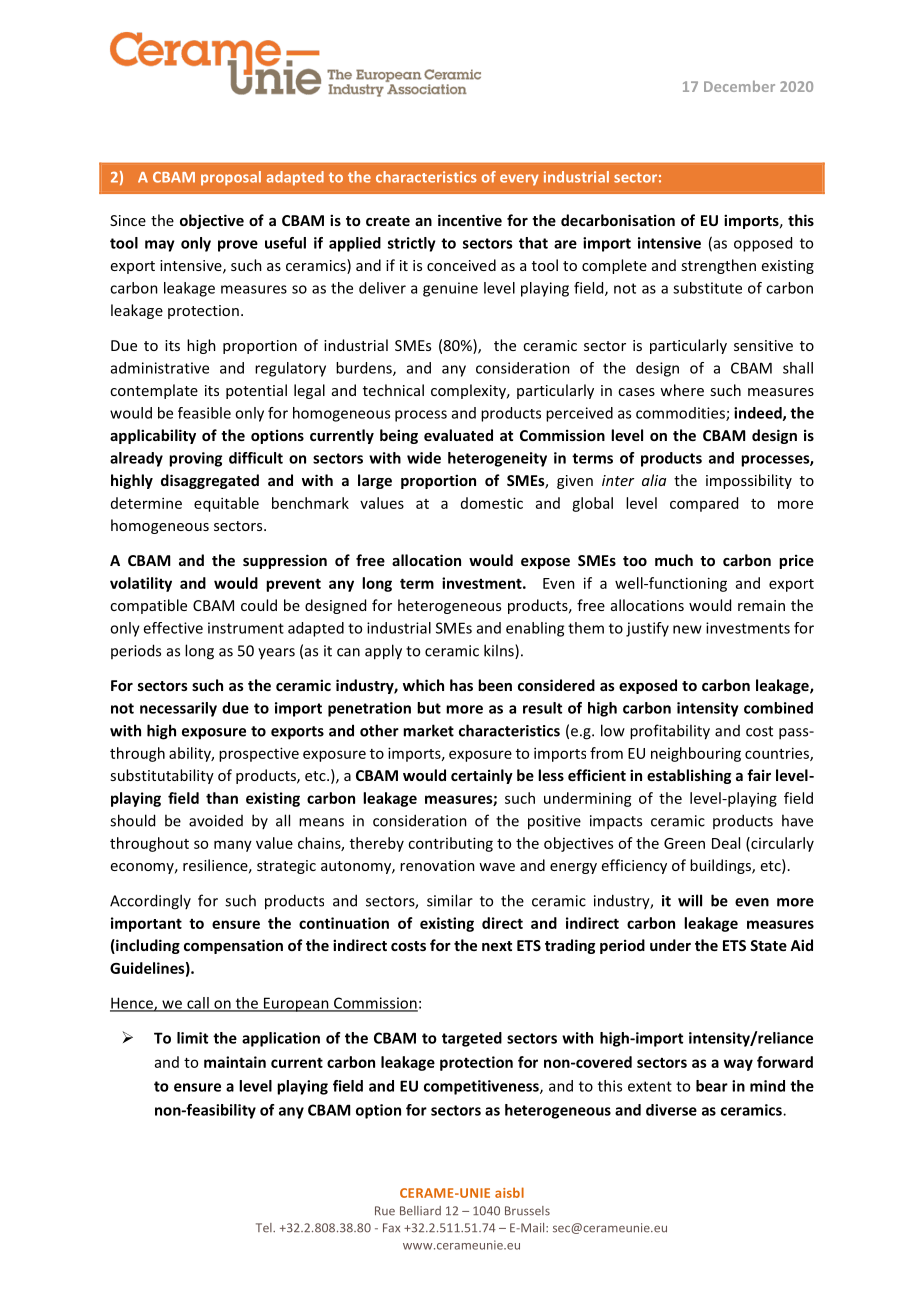 The image size is (924, 1308). Describe the element at coordinates (763, 345) in the image. I see `sensitive` at that location.
